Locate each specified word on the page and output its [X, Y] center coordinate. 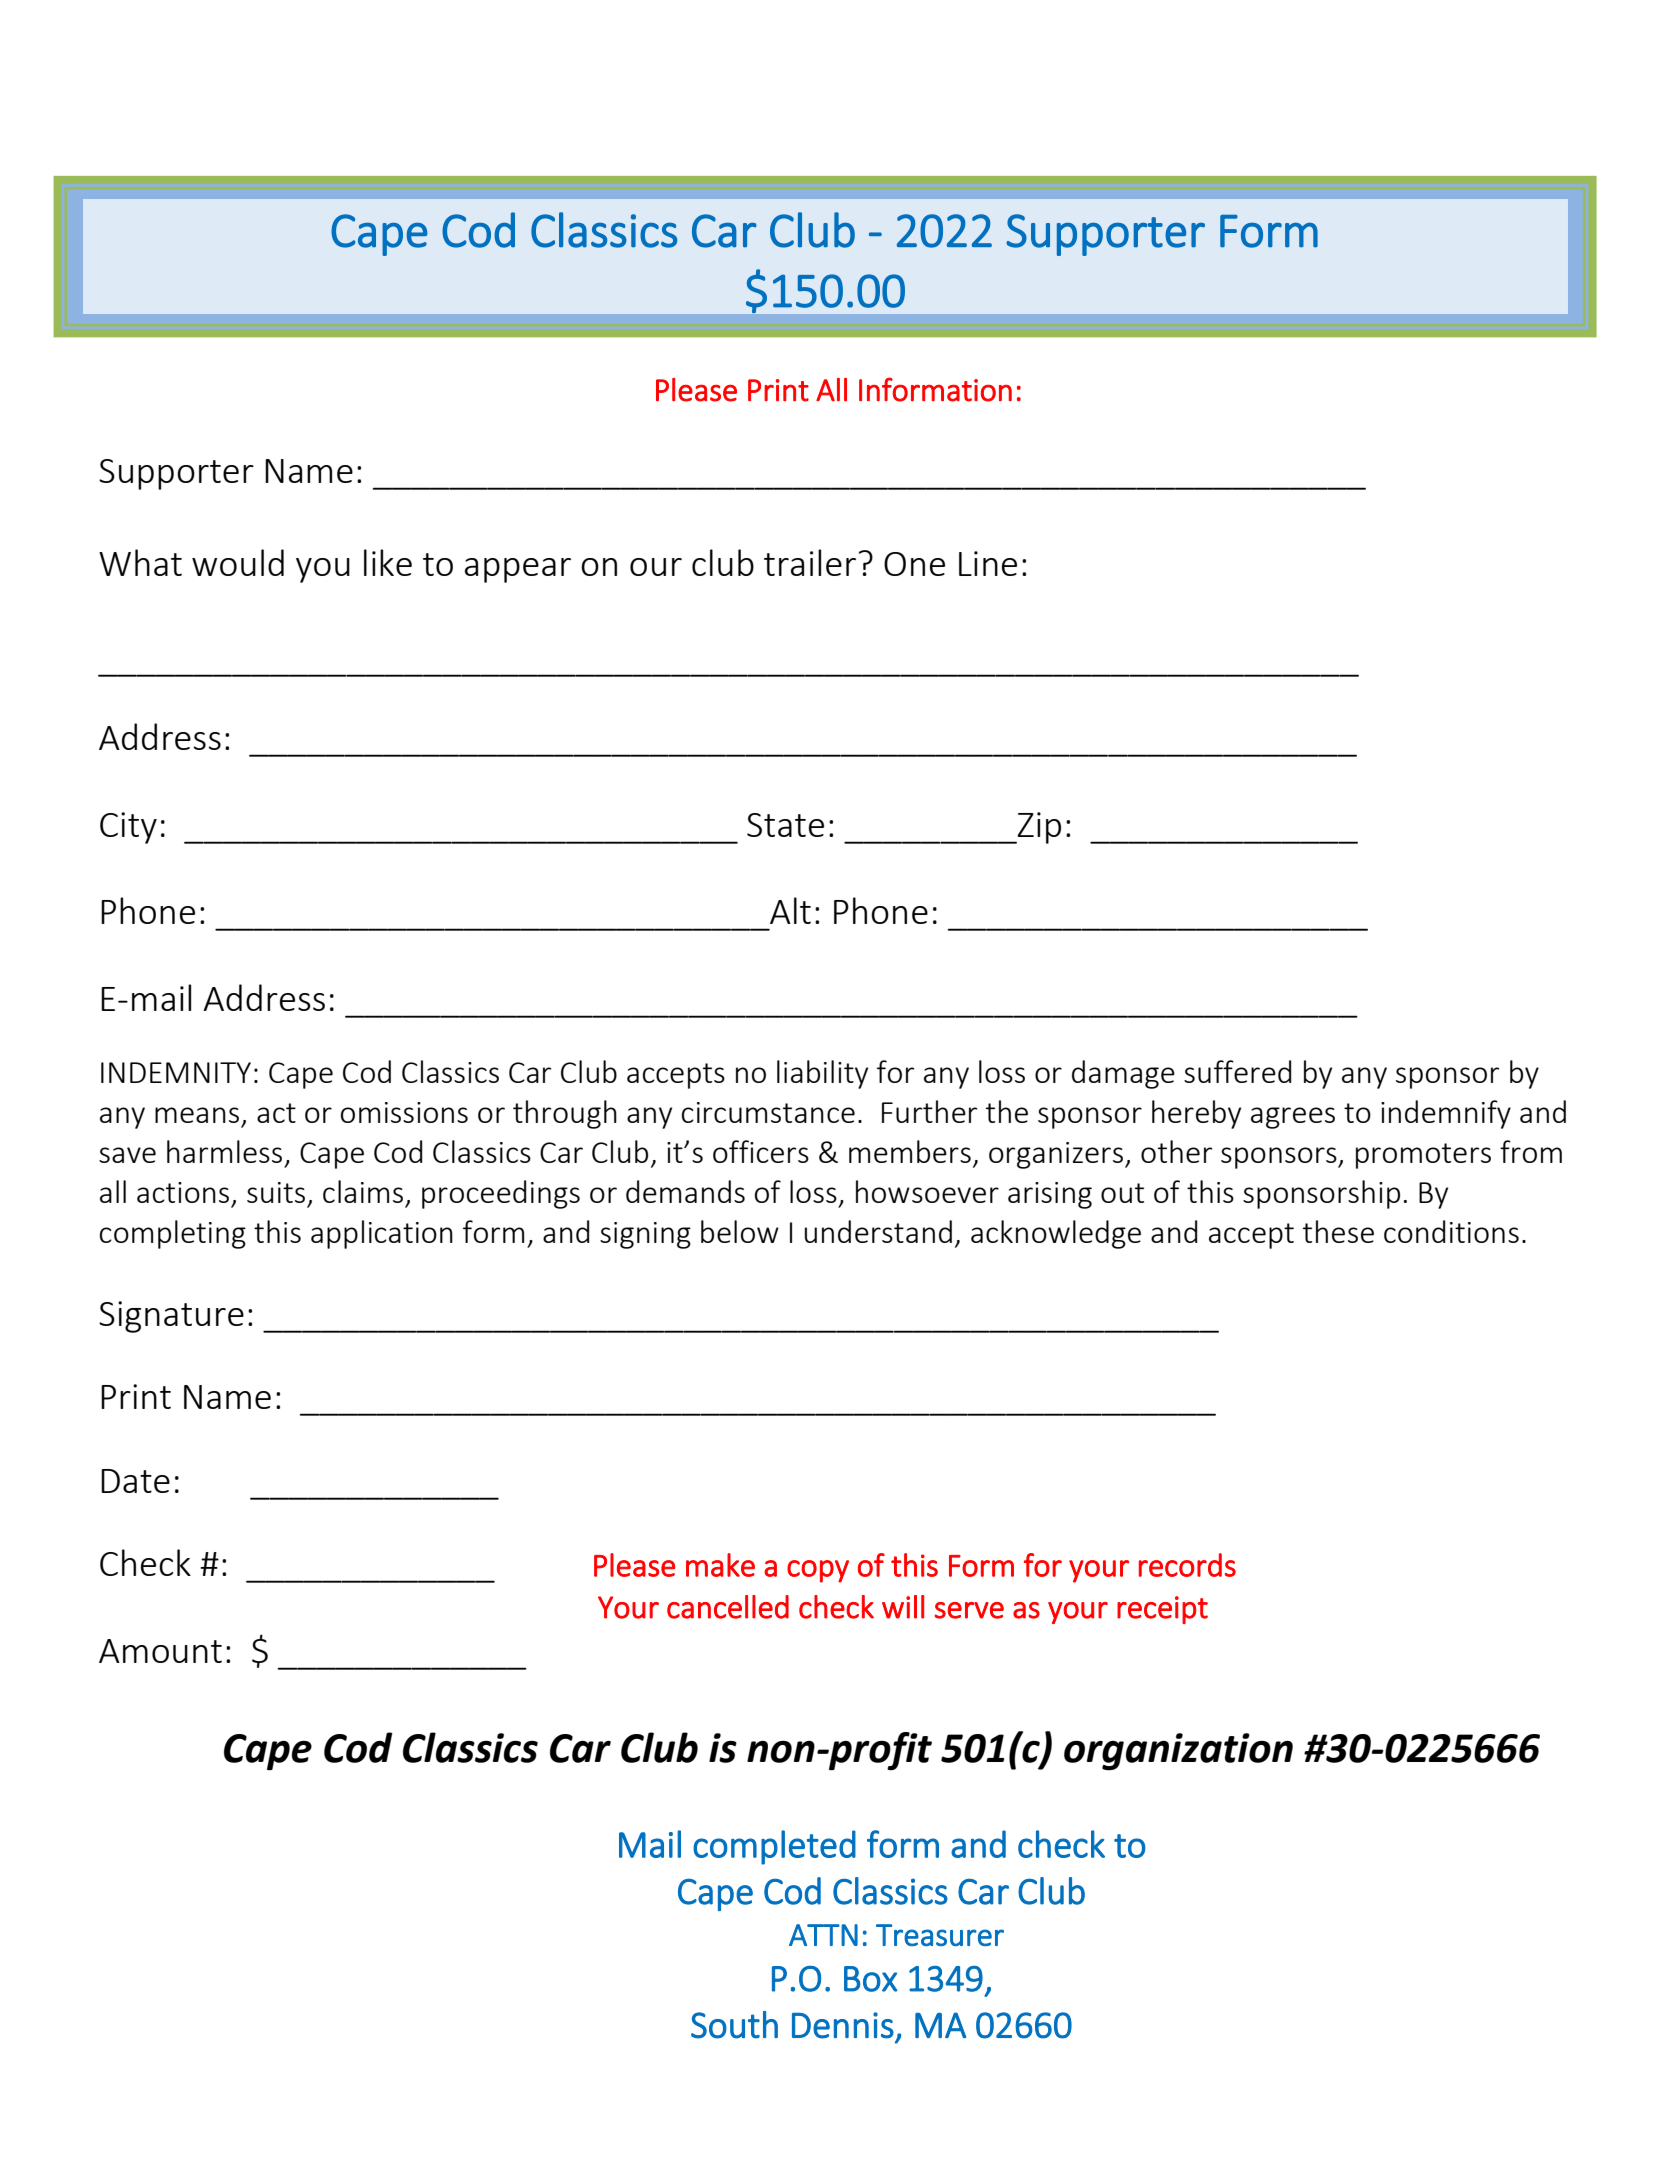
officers [761, 1151]
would [238, 562]
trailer [810, 562]
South [734, 2025]
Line [988, 563]
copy [818, 1571]
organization [1178, 1752]
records [1187, 1565]
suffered [1237, 1071]
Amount [160, 1651]
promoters [1423, 1156]
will [903, 1607]
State [785, 825]
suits [276, 1192]
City [128, 828]
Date [135, 1481]
